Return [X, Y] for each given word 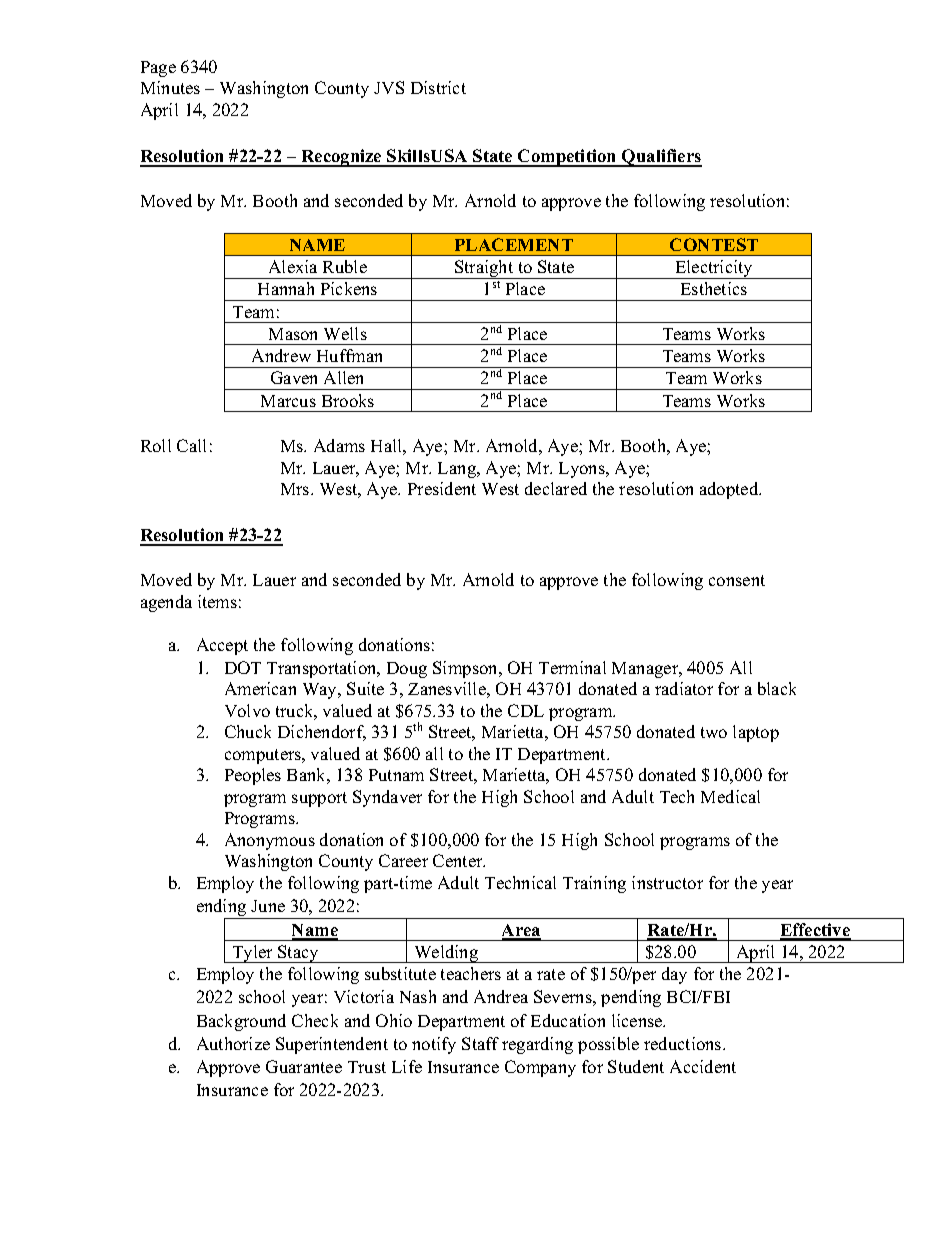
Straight [484, 269]
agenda [166, 603]
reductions [684, 1043]
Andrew [281, 355]
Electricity [714, 269]
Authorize [233, 1043]
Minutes [170, 87]
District [438, 87]
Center [459, 860]
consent [737, 580]
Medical [730, 796]
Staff [480, 1043]
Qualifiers [661, 158]
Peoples [253, 776]
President [442, 488]
